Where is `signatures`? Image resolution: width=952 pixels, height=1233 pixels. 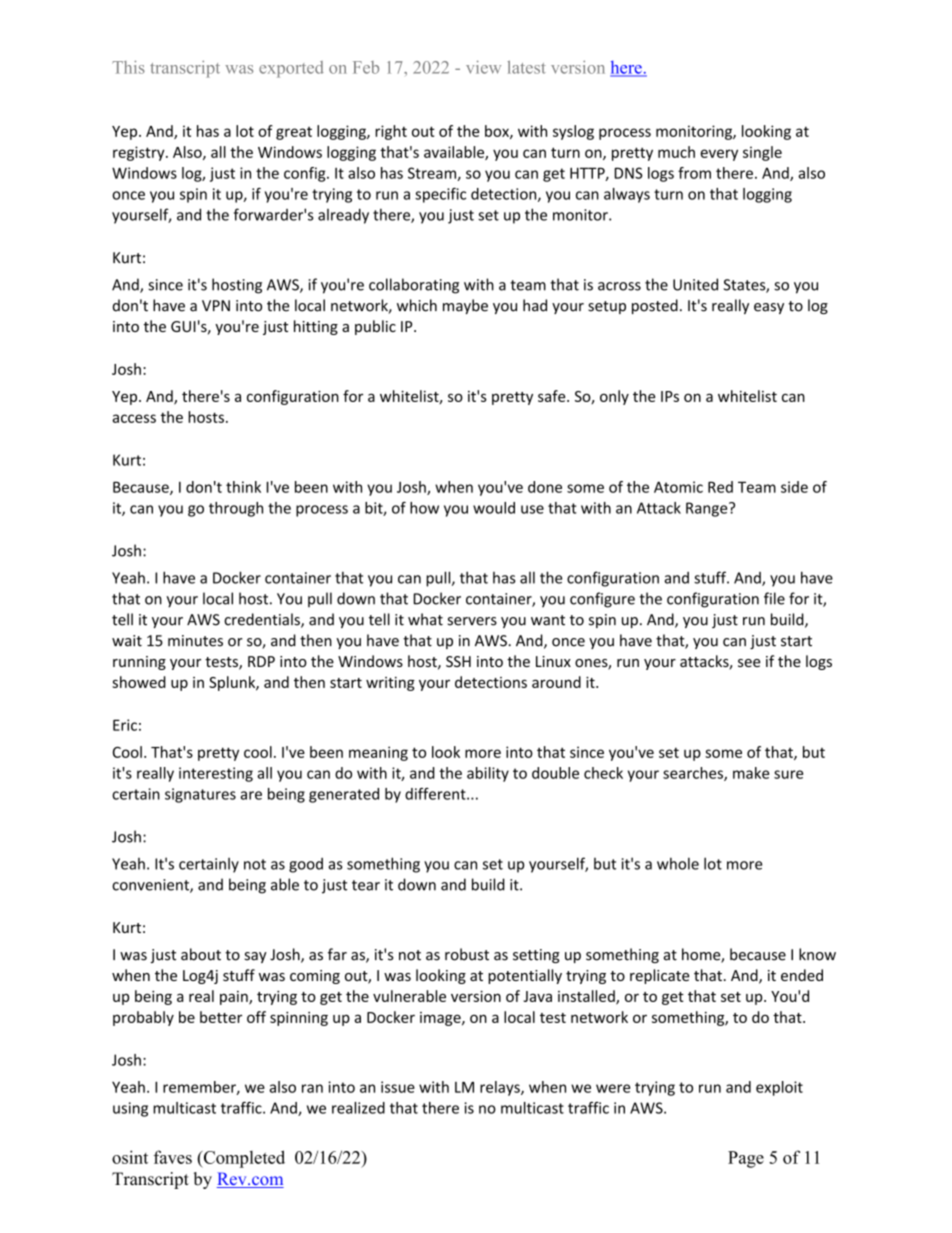
signatures is located at coordinates (200, 795).
